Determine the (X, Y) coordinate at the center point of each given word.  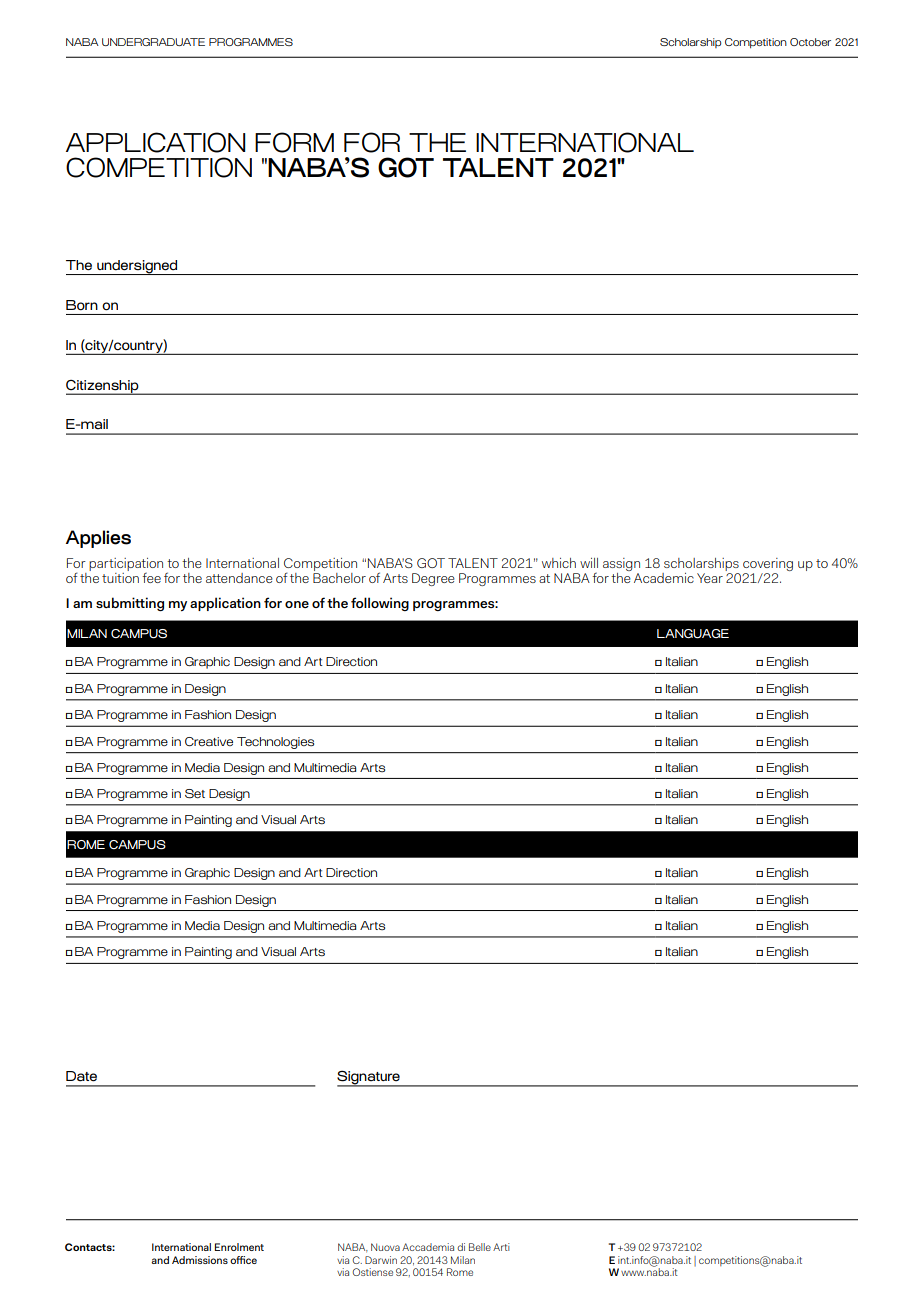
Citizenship (103, 387)
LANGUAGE (693, 634)
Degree (433, 579)
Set (195, 793)
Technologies (275, 743)
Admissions (200, 1260)
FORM (294, 142)
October (810, 42)
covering (768, 566)
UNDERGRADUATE (153, 42)
